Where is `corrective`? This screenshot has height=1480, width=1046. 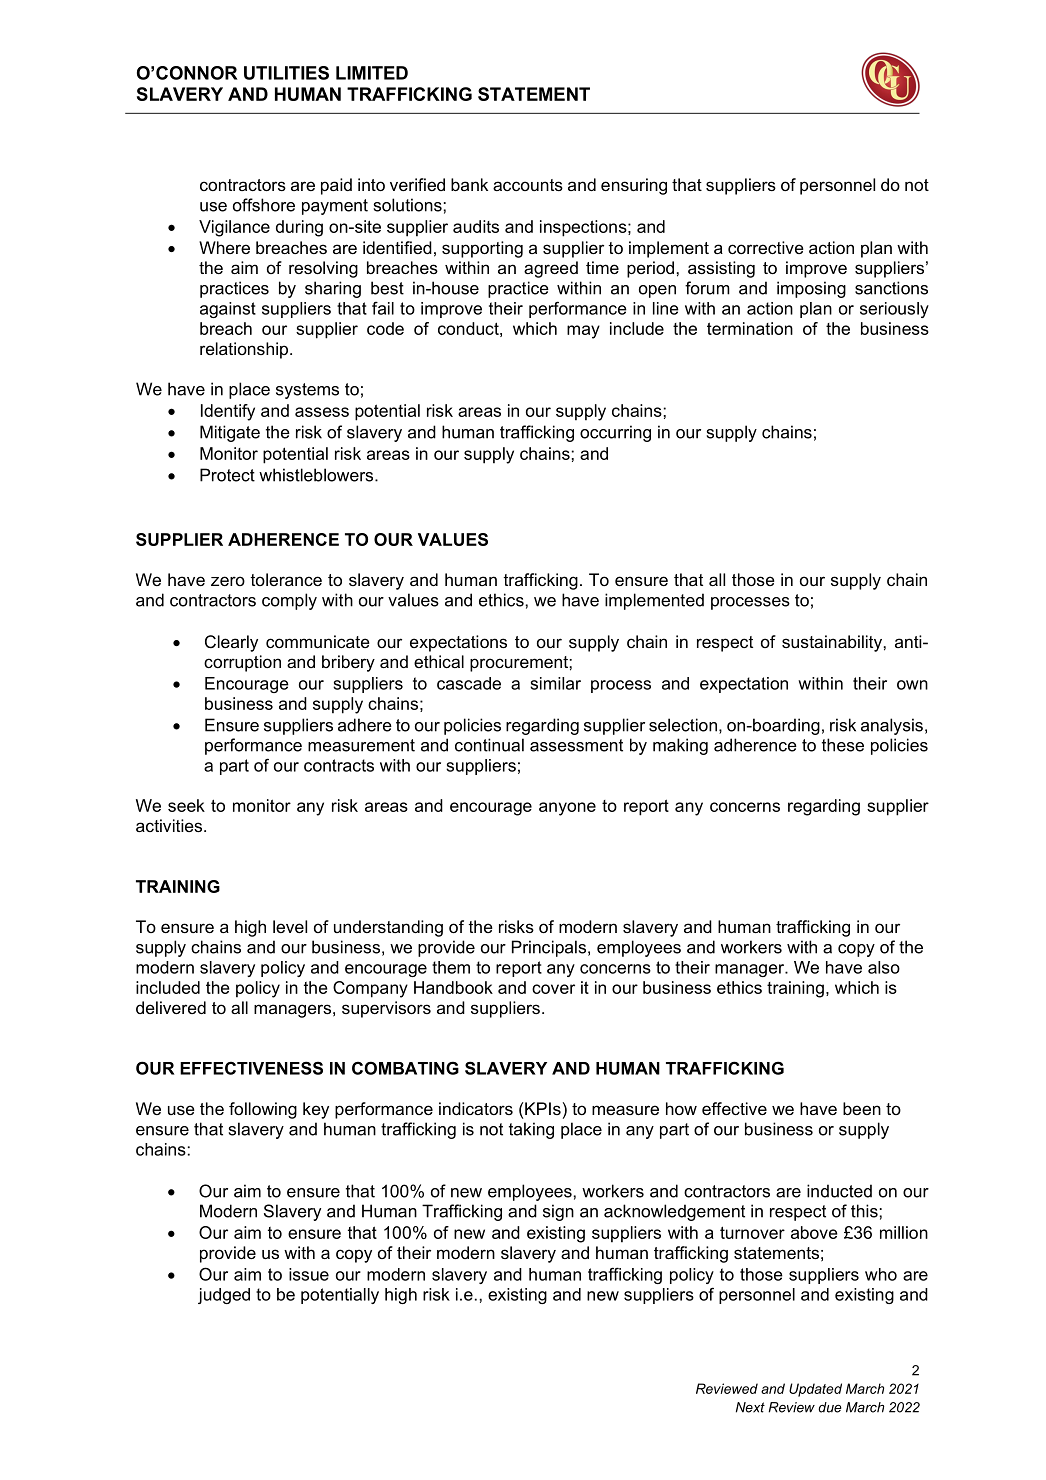
corrective is located at coordinates (766, 247).
